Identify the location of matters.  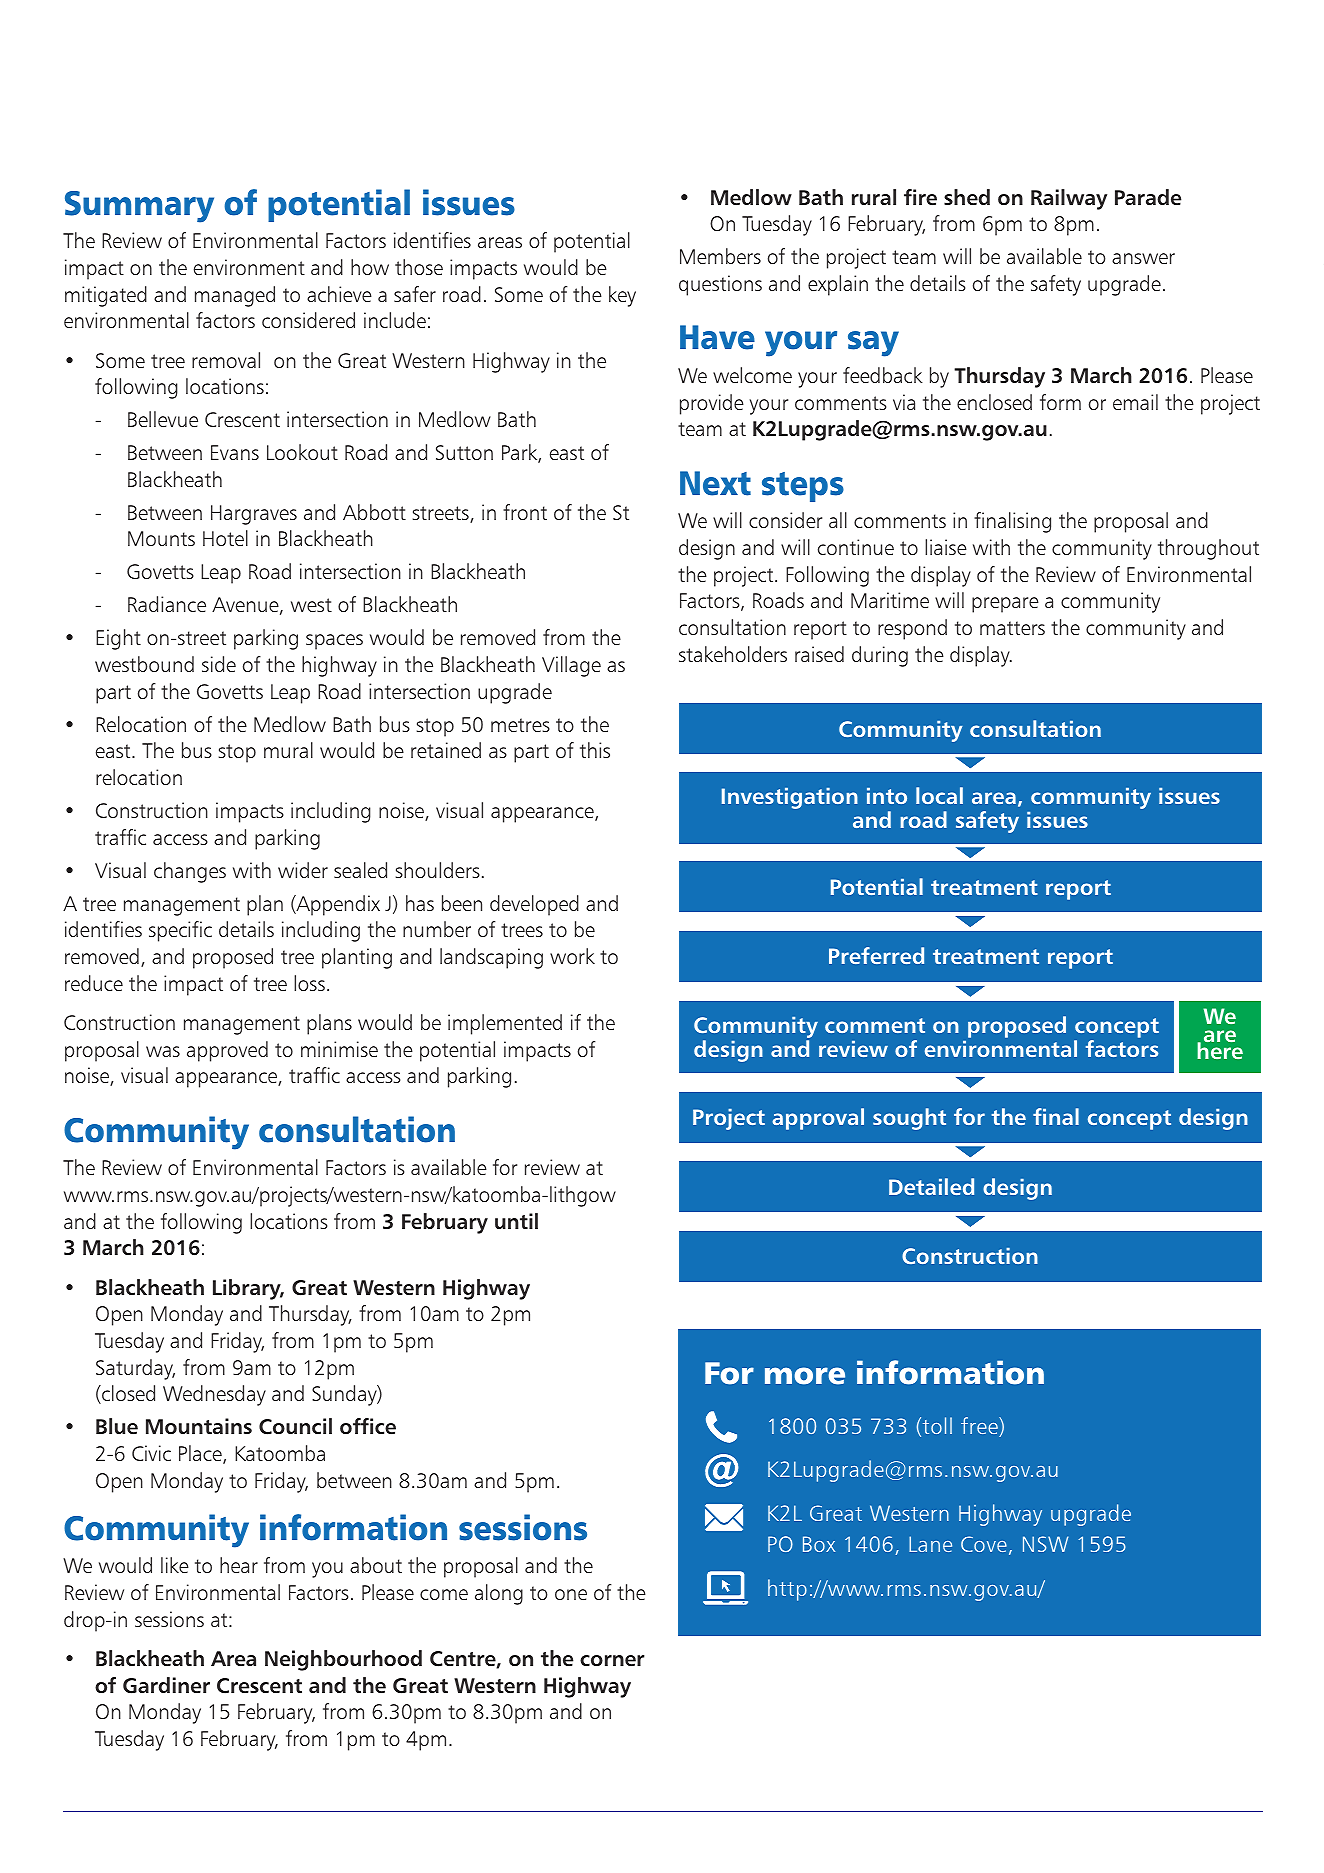
(1012, 628).
